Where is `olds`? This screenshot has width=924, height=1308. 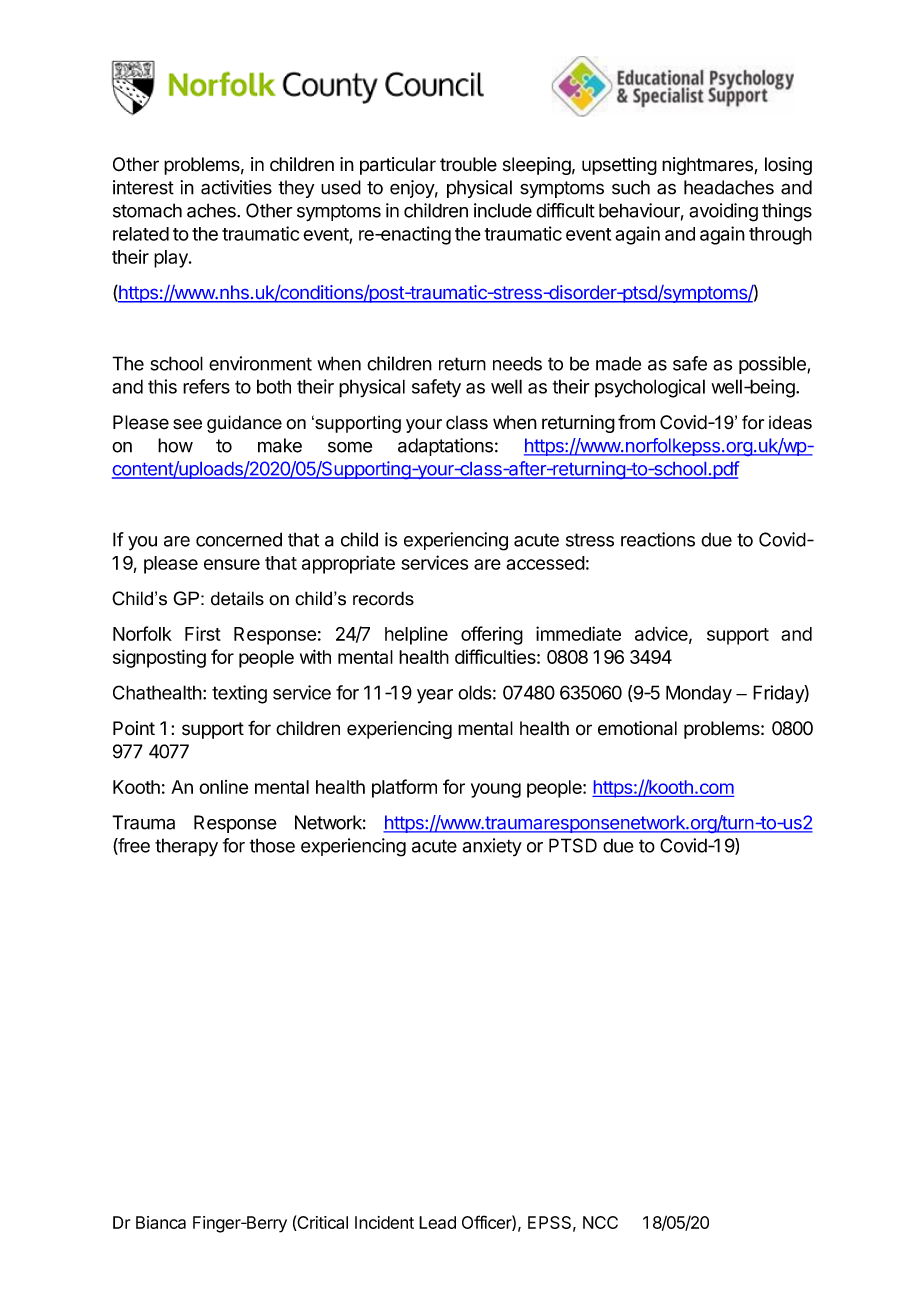
olds is located at coordinates (475, 692).
